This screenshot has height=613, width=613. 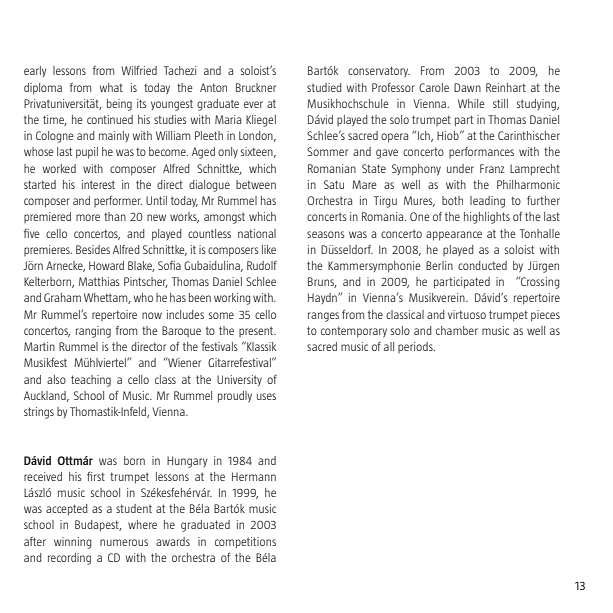 I want to click on uses, so click(x=266, y=396).
